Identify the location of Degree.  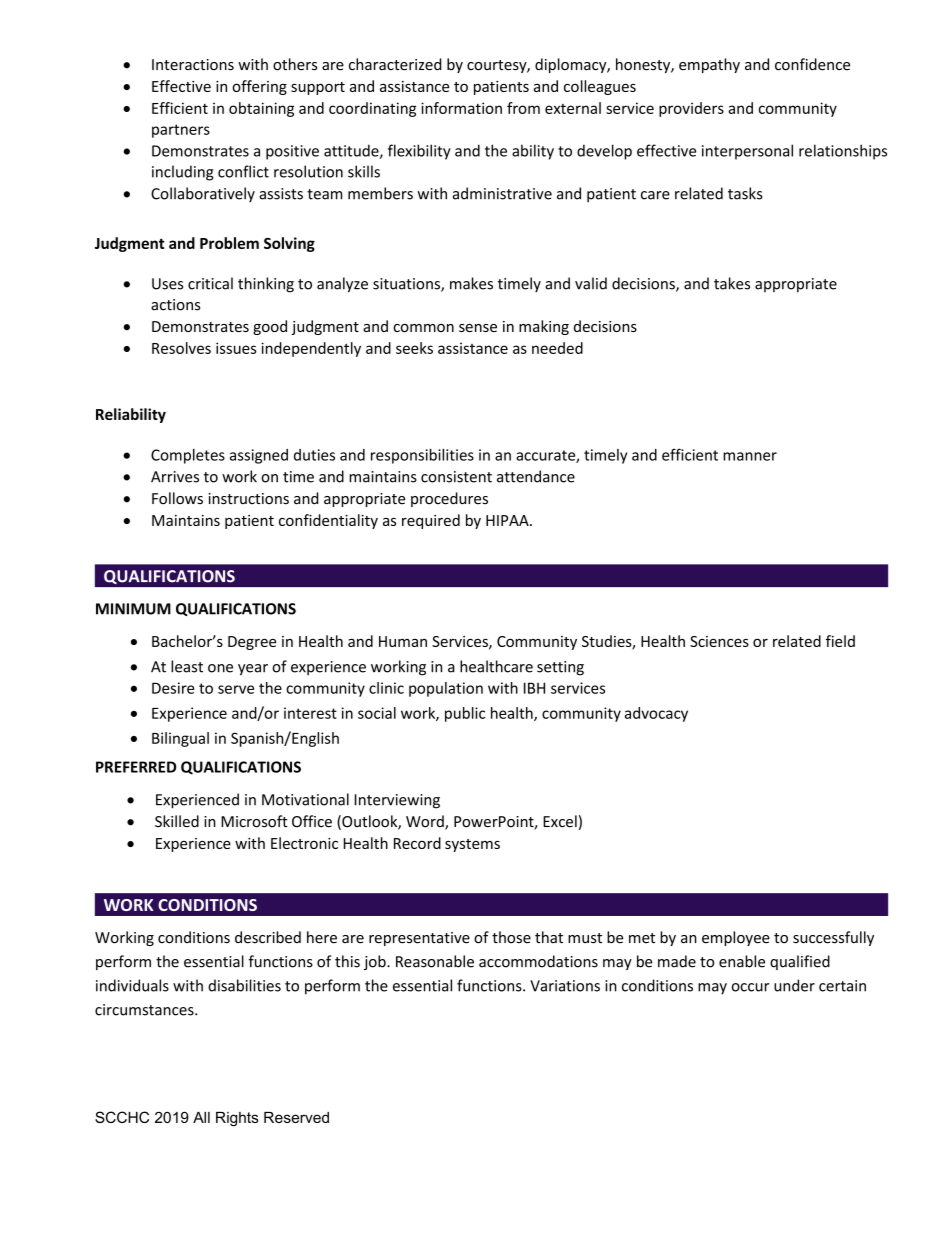
(252, 643).
